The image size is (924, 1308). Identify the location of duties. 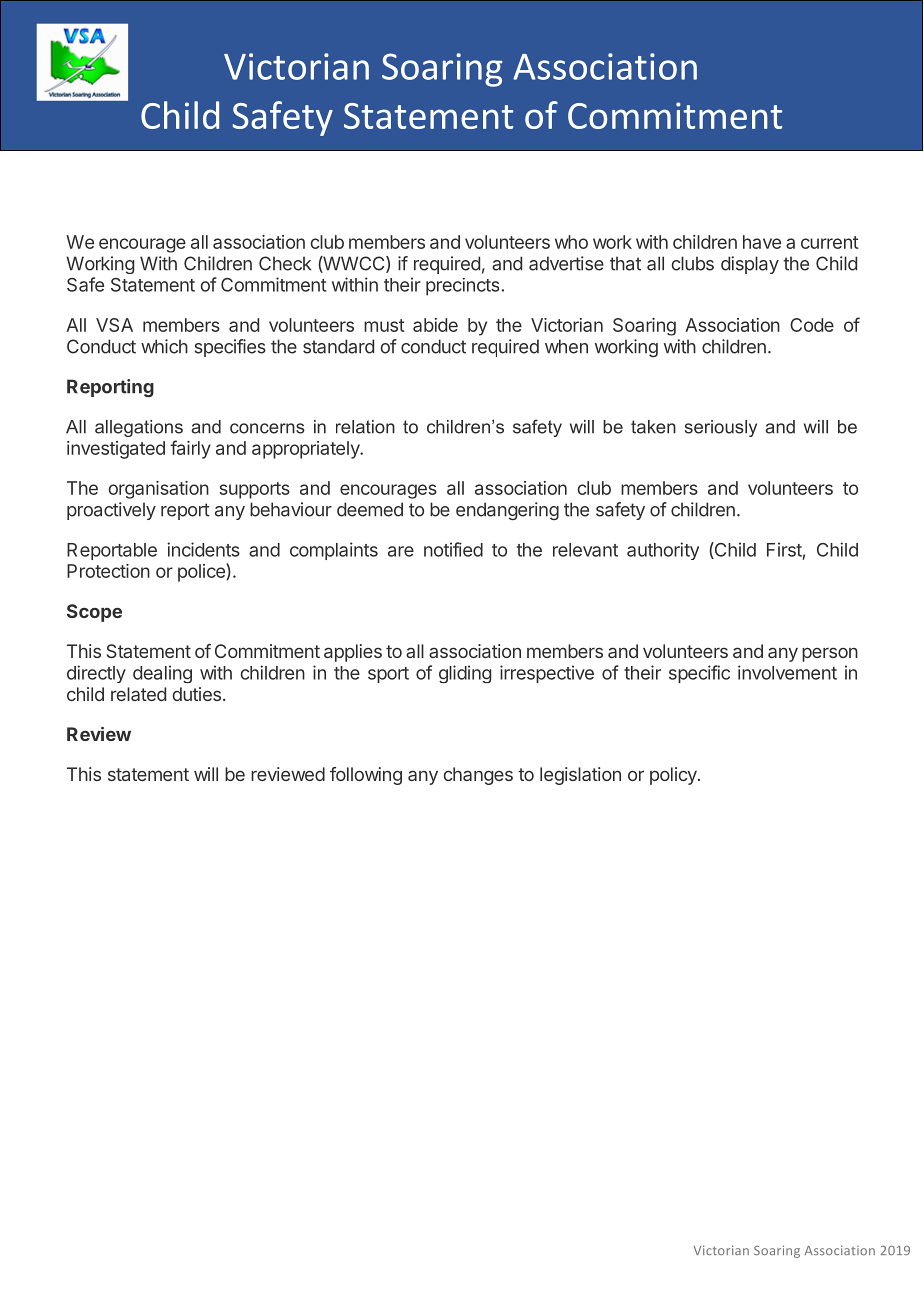
(197, 694).
